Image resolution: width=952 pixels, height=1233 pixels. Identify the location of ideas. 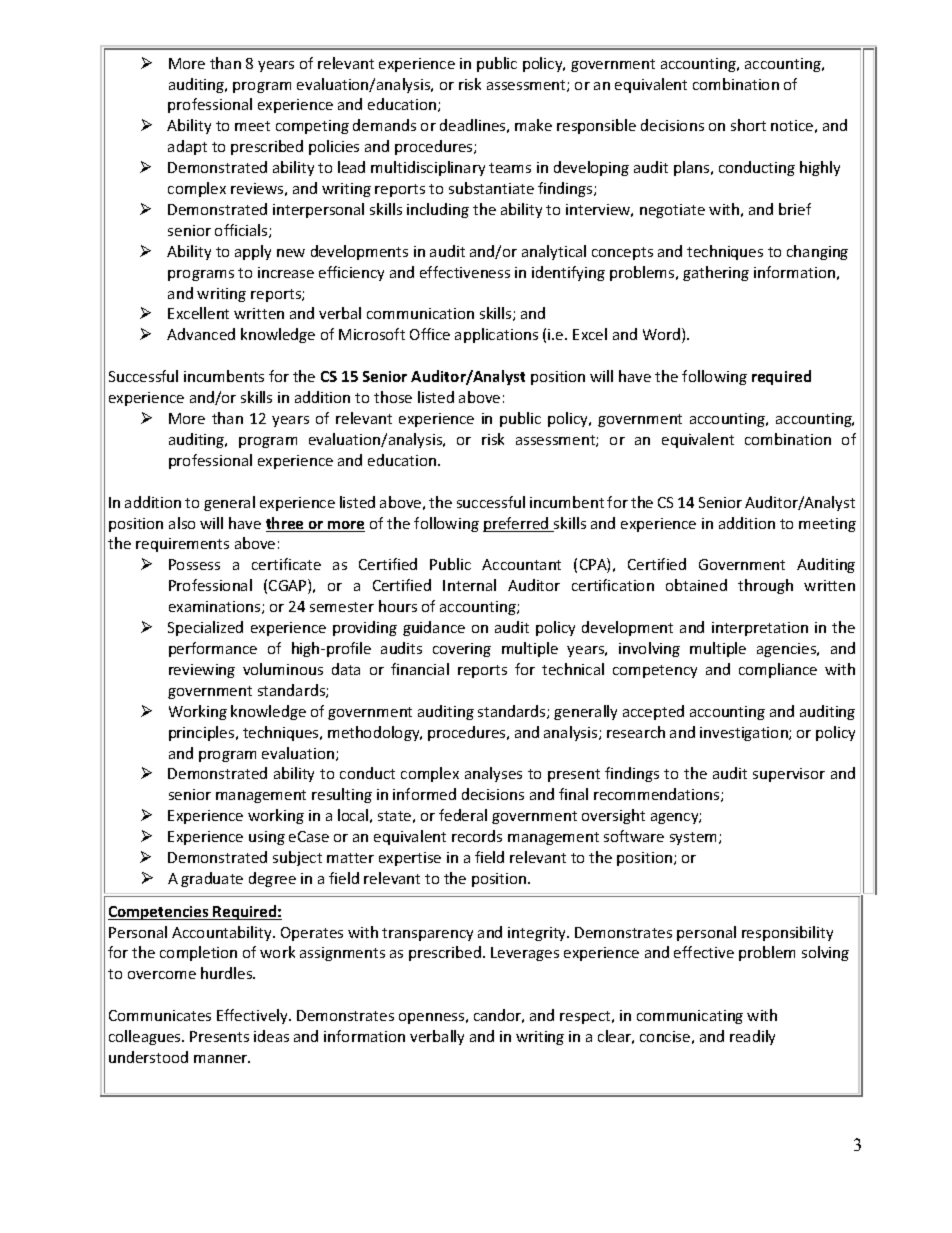
(271, 1036).
